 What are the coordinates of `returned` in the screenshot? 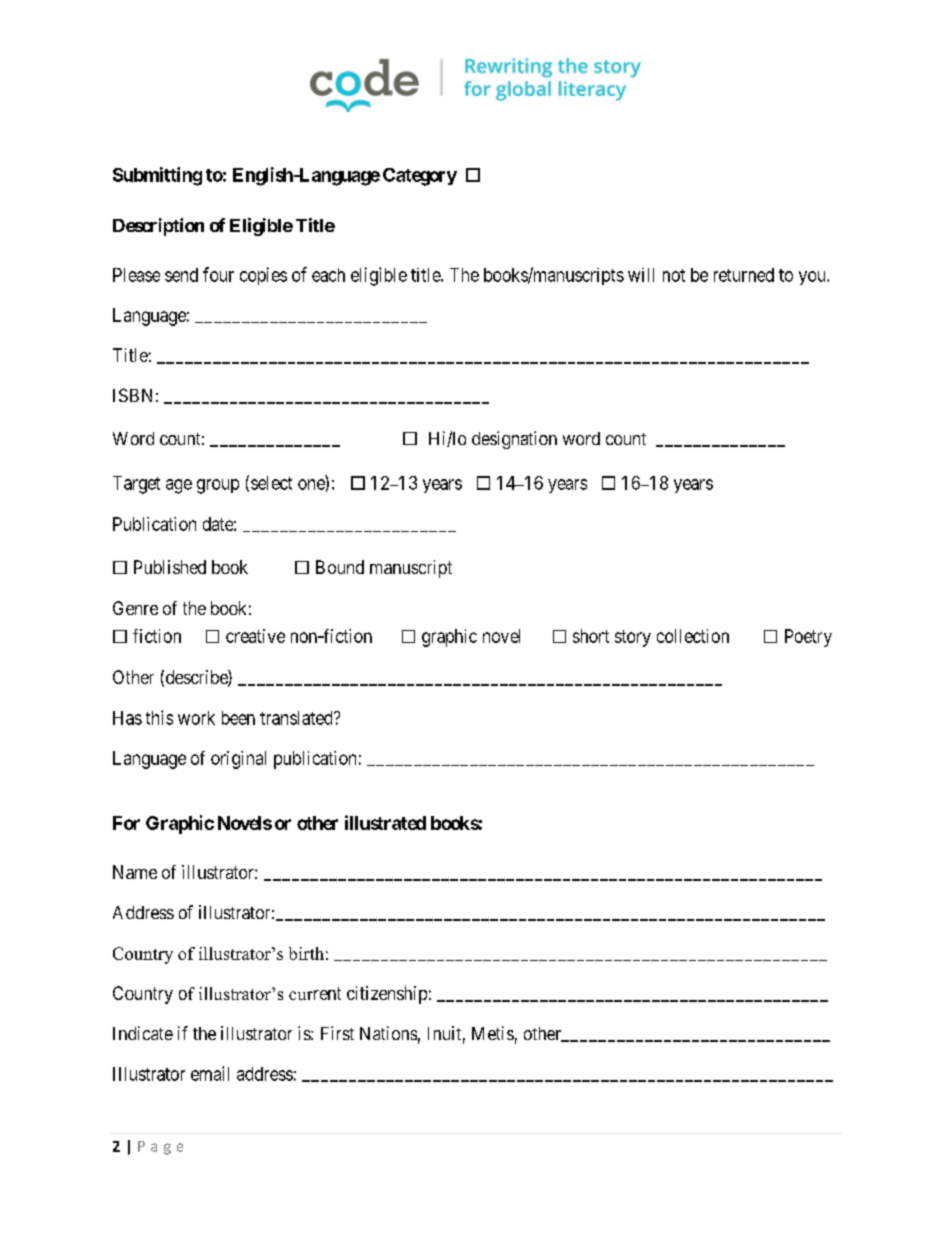 It's located at (744, 275).
